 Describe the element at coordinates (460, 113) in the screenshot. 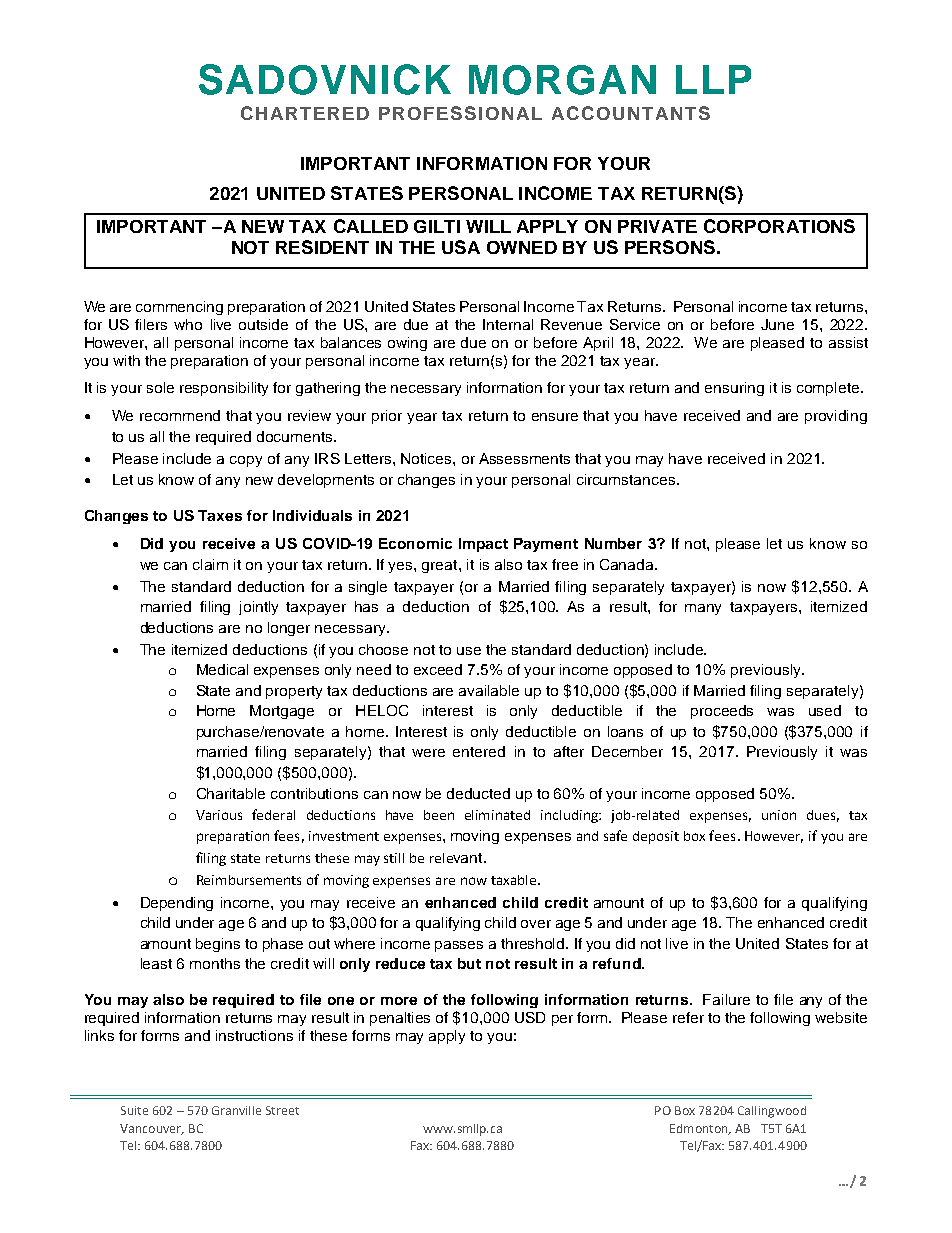

I see `PROFESSIONAL` at that location.
